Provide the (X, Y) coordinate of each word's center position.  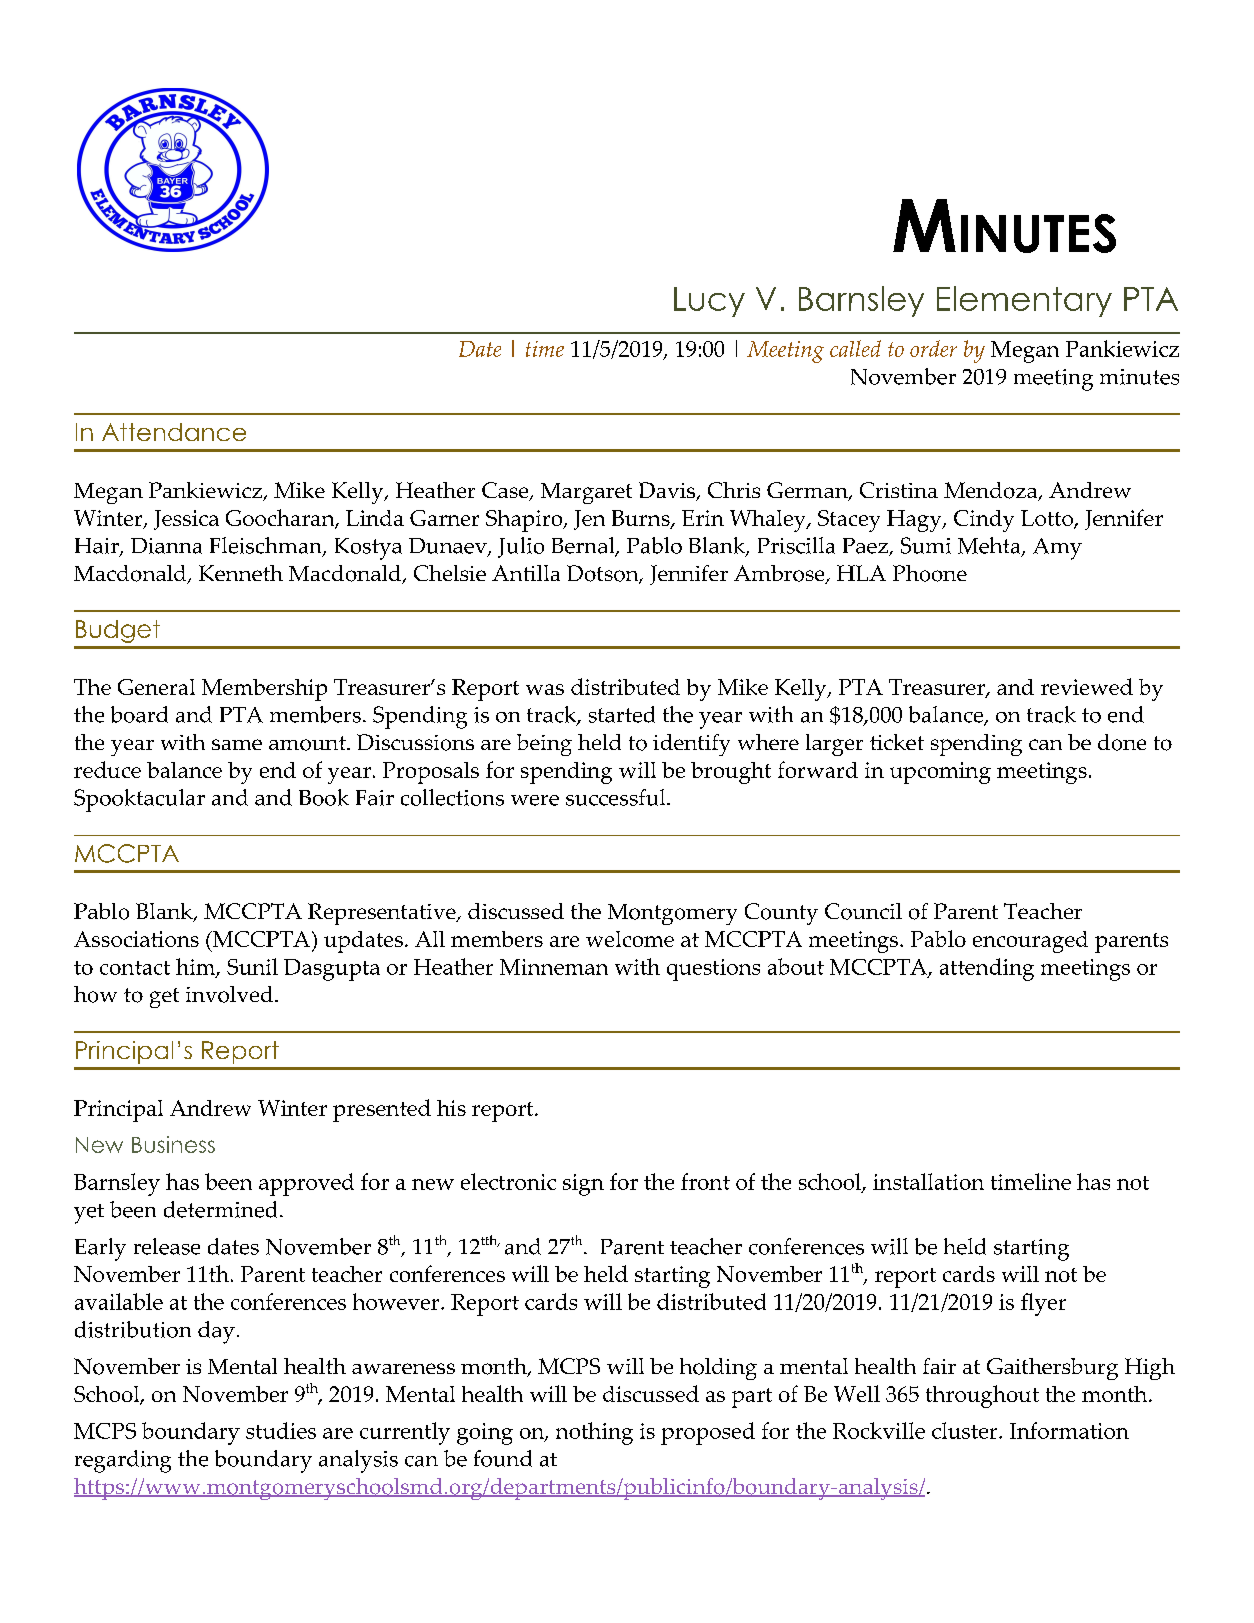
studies (281, 1430)
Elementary (1024, 301)
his (451, 1108)
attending (987, 969)
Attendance (174, 432)
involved (229, 994)
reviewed (1087, 686)
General (156, 687)
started (622, 714)
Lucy (709, 302)
